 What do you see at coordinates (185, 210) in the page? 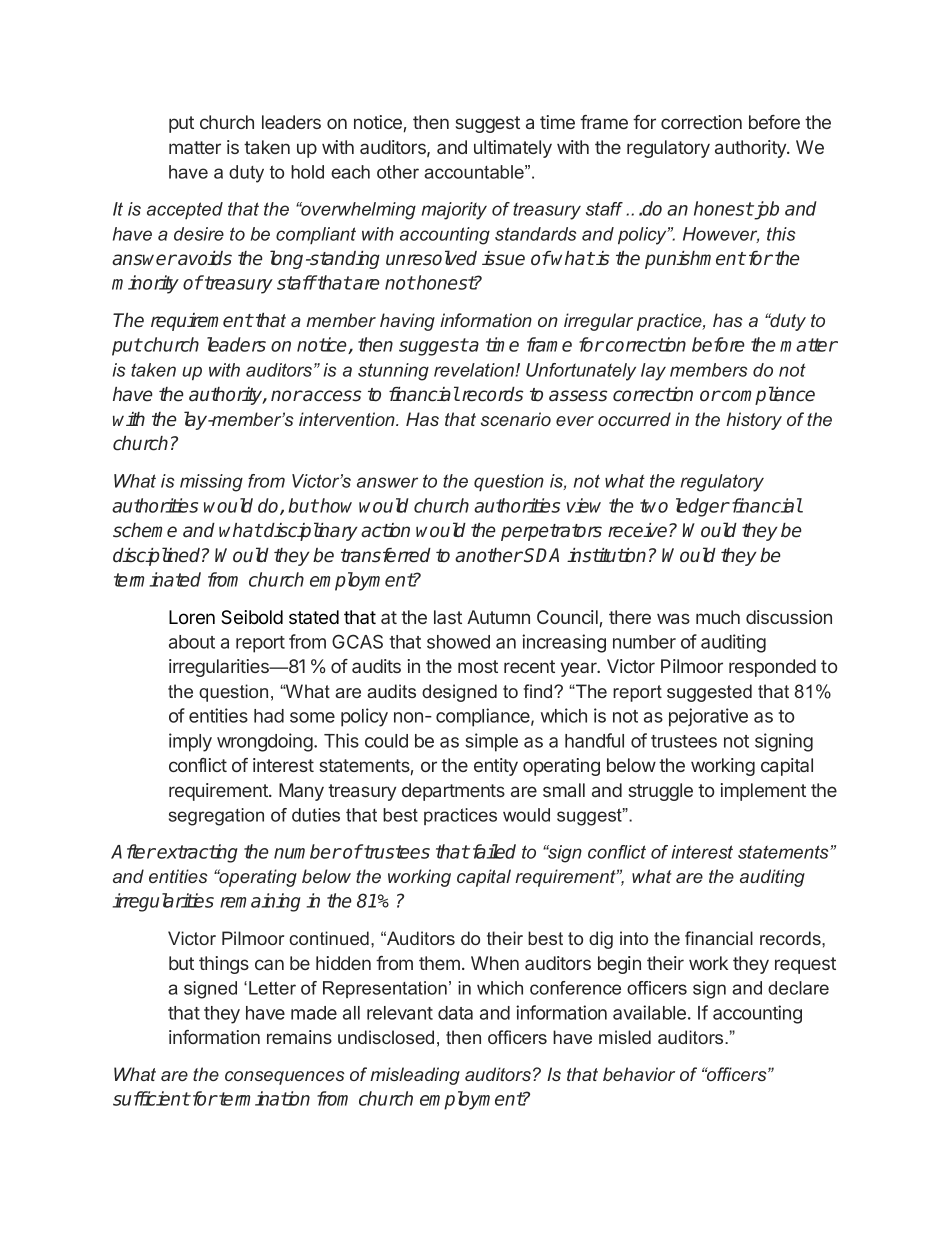
I see `accepted` at bounding box center [185, 210].
